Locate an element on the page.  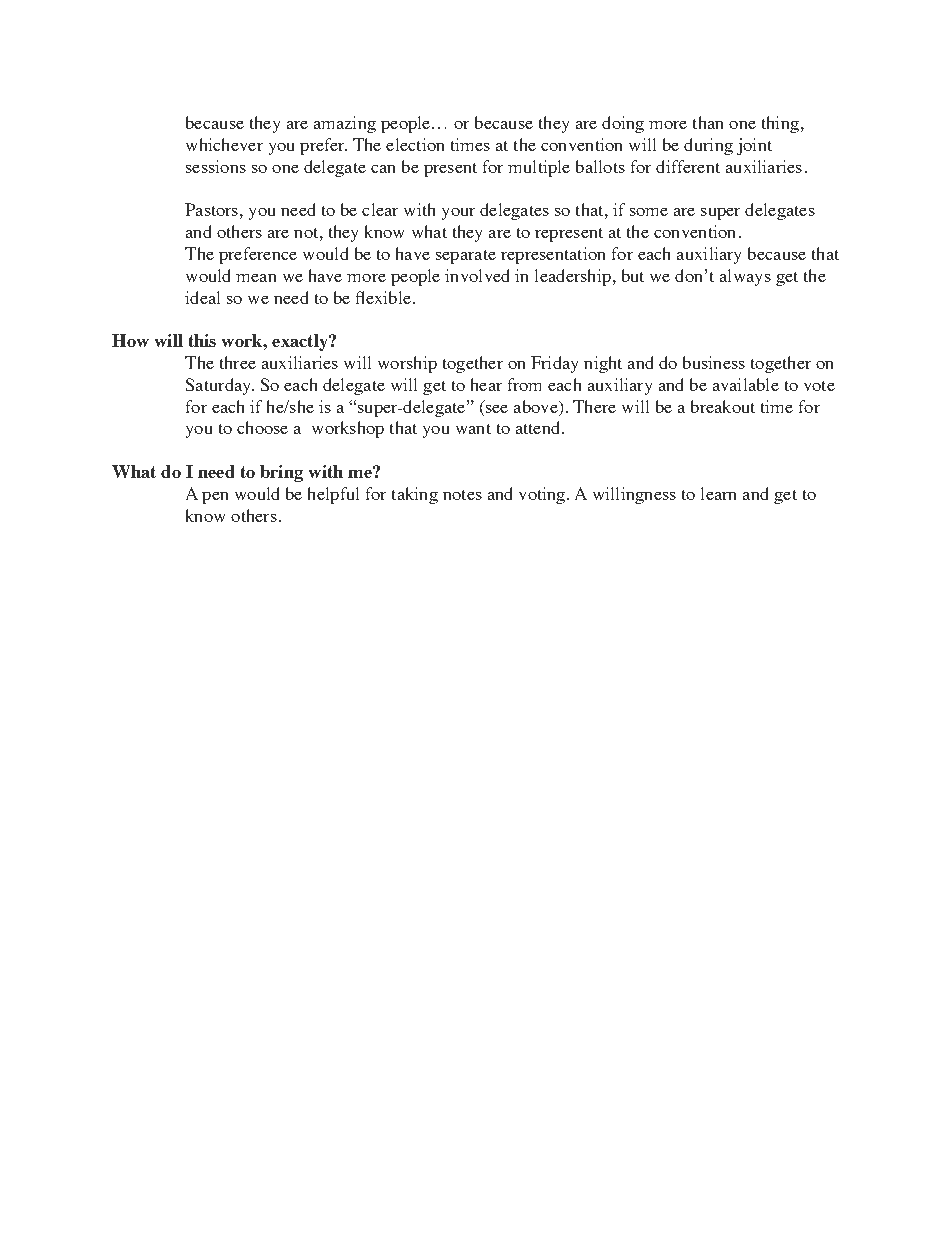
ideal is located at coordinates (202, 297).
